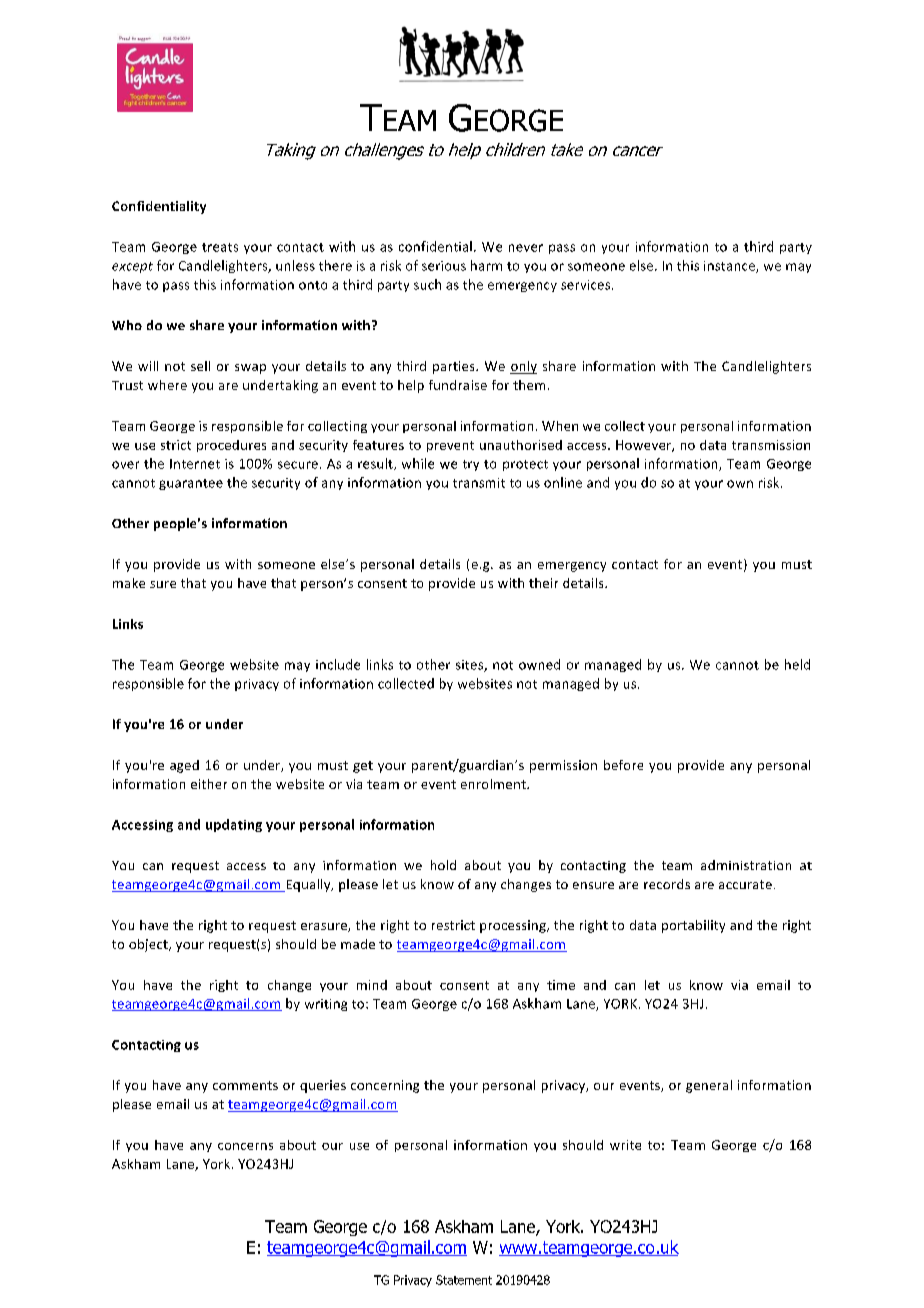 The image size is (924, 1308). What do you see at coordinates (443, 865) in the page?
I see `hold` at bounding box center [443, 865].
